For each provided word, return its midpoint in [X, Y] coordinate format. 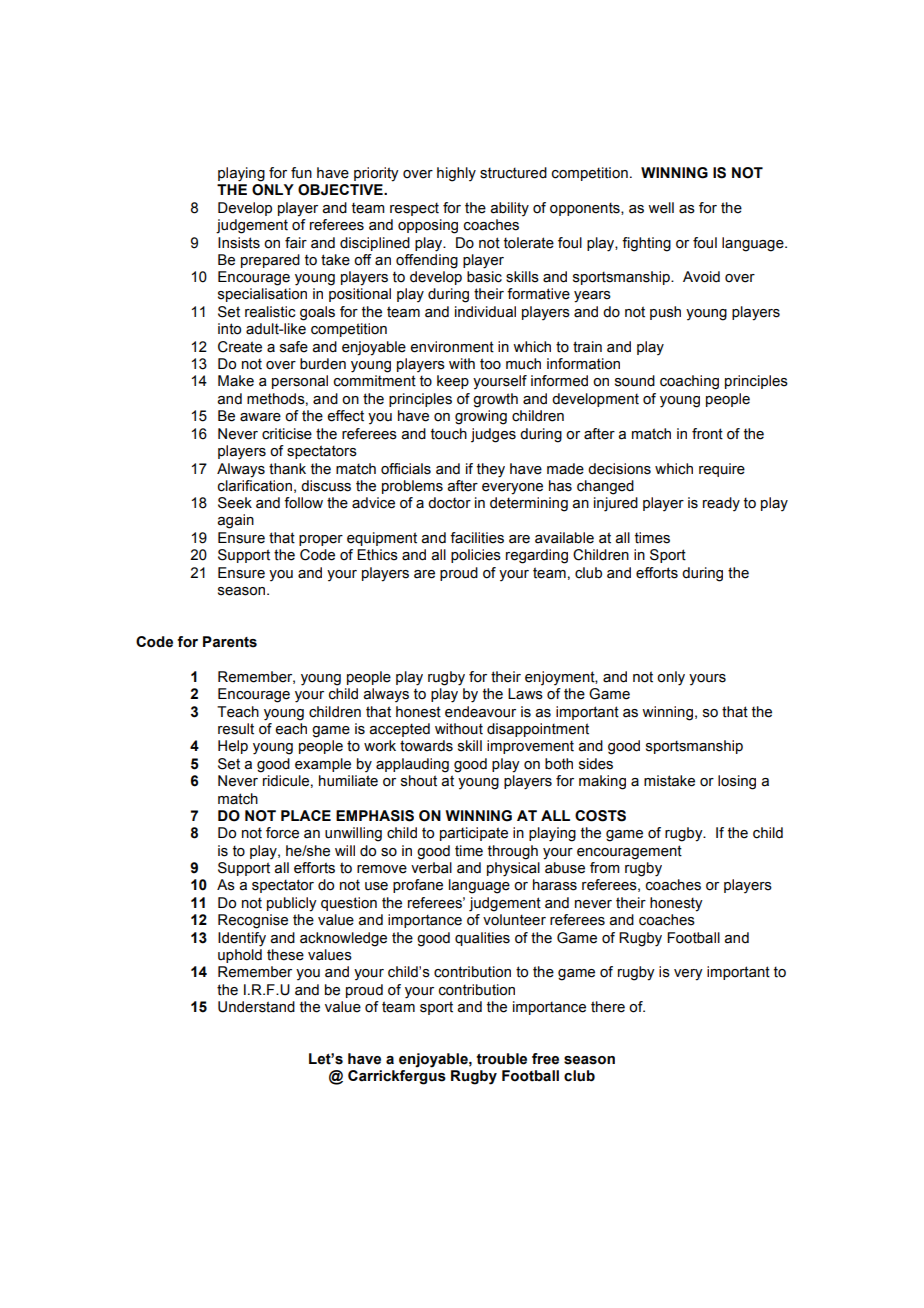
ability [509, 209]
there [608, 1007]
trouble [501, 1059]
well [661, 208]
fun [301, 173]
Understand [256, 1007]
